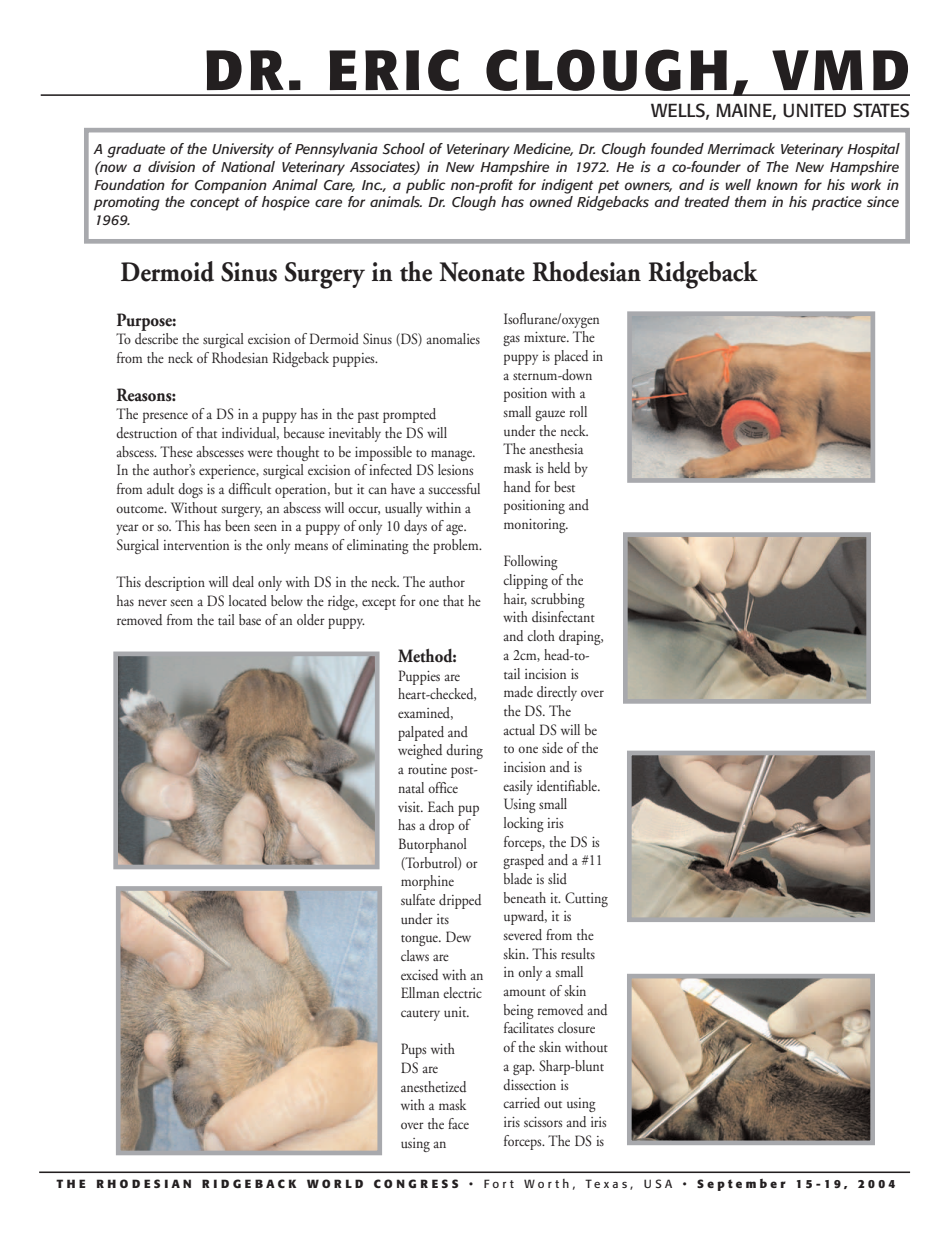 The image size is (952, 1233). I want to click on STATES, so click(881, 110).
